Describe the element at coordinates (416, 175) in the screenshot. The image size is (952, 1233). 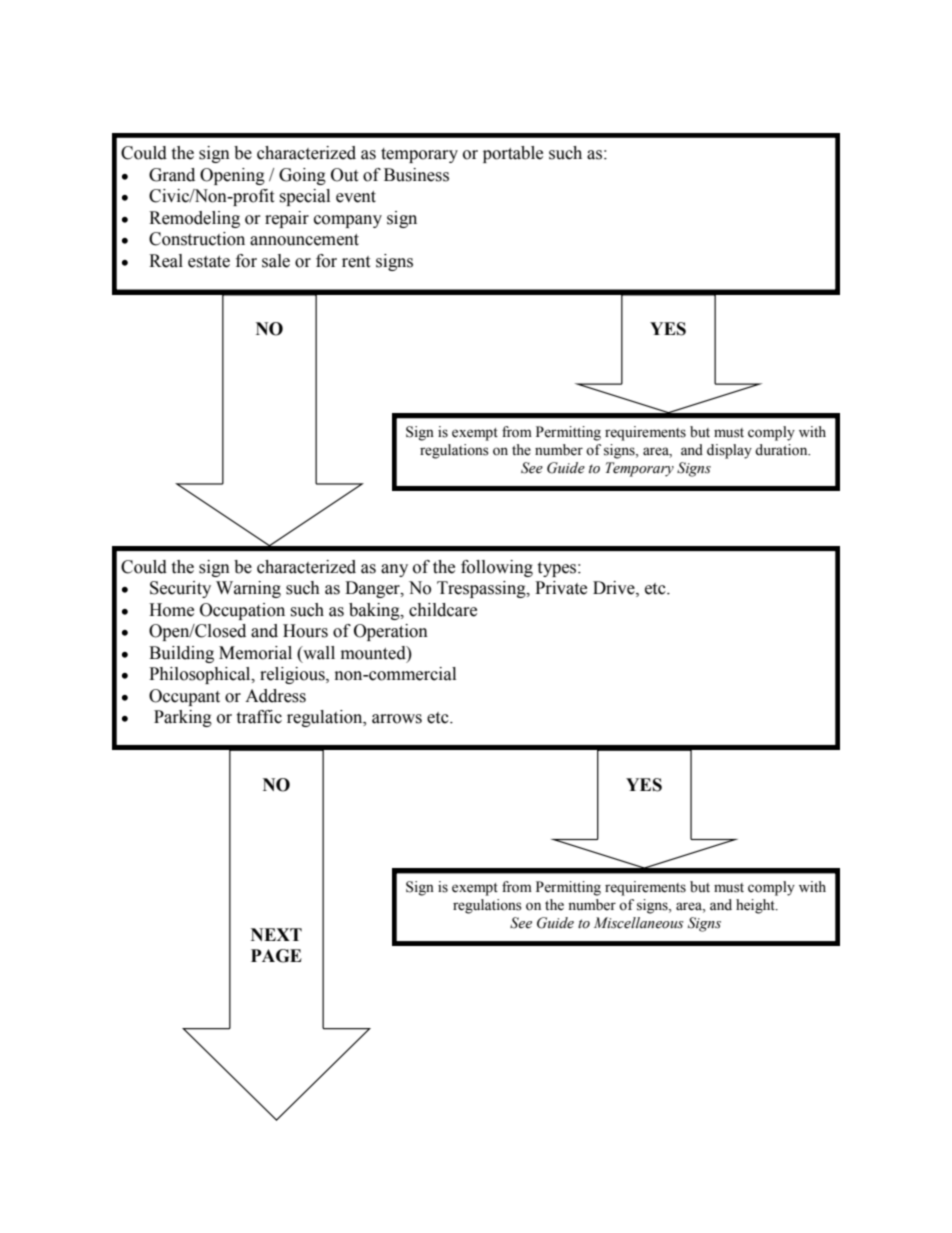
I see `Business` at that location.
